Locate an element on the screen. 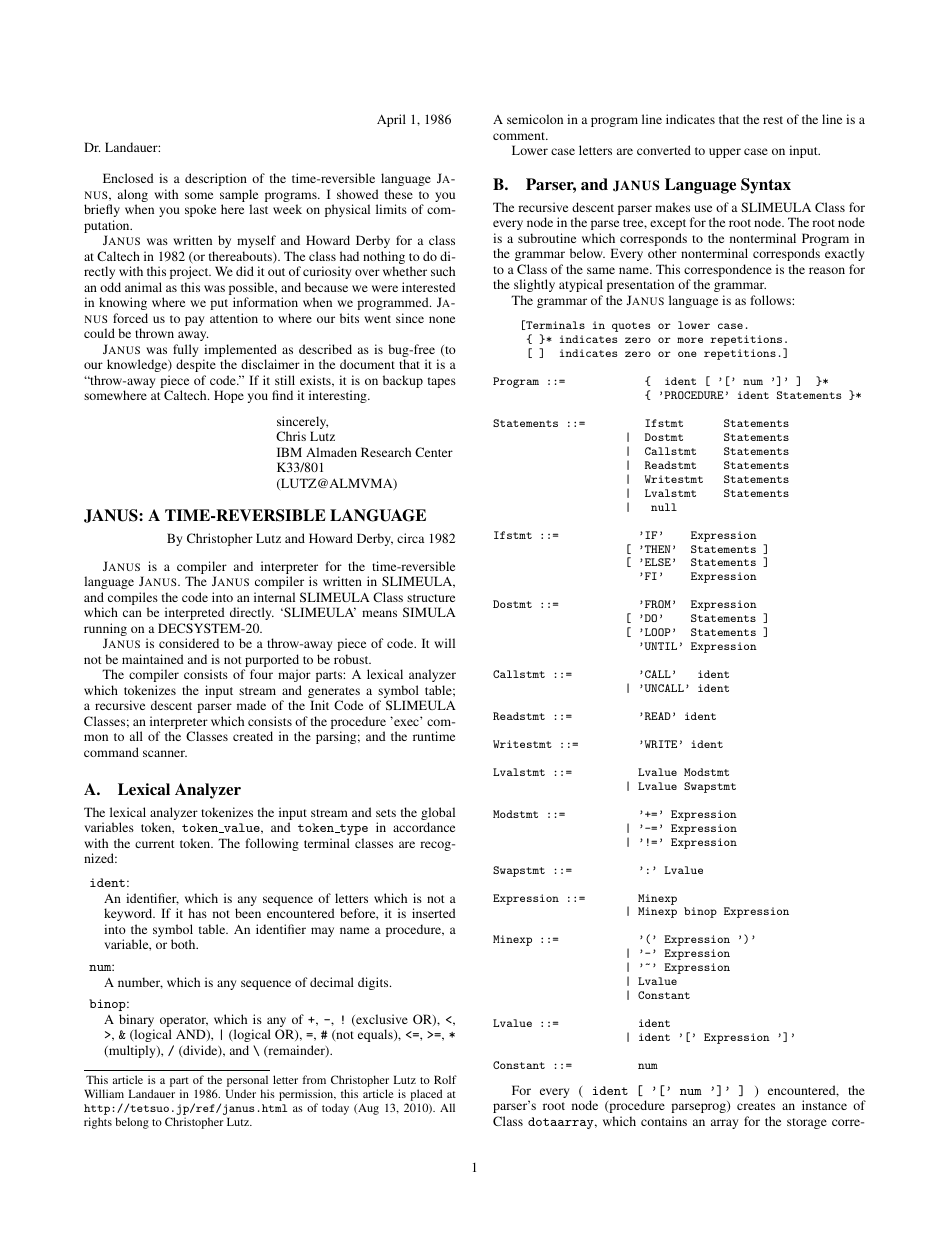  Rolf is located at coordinates (445, 1079).
